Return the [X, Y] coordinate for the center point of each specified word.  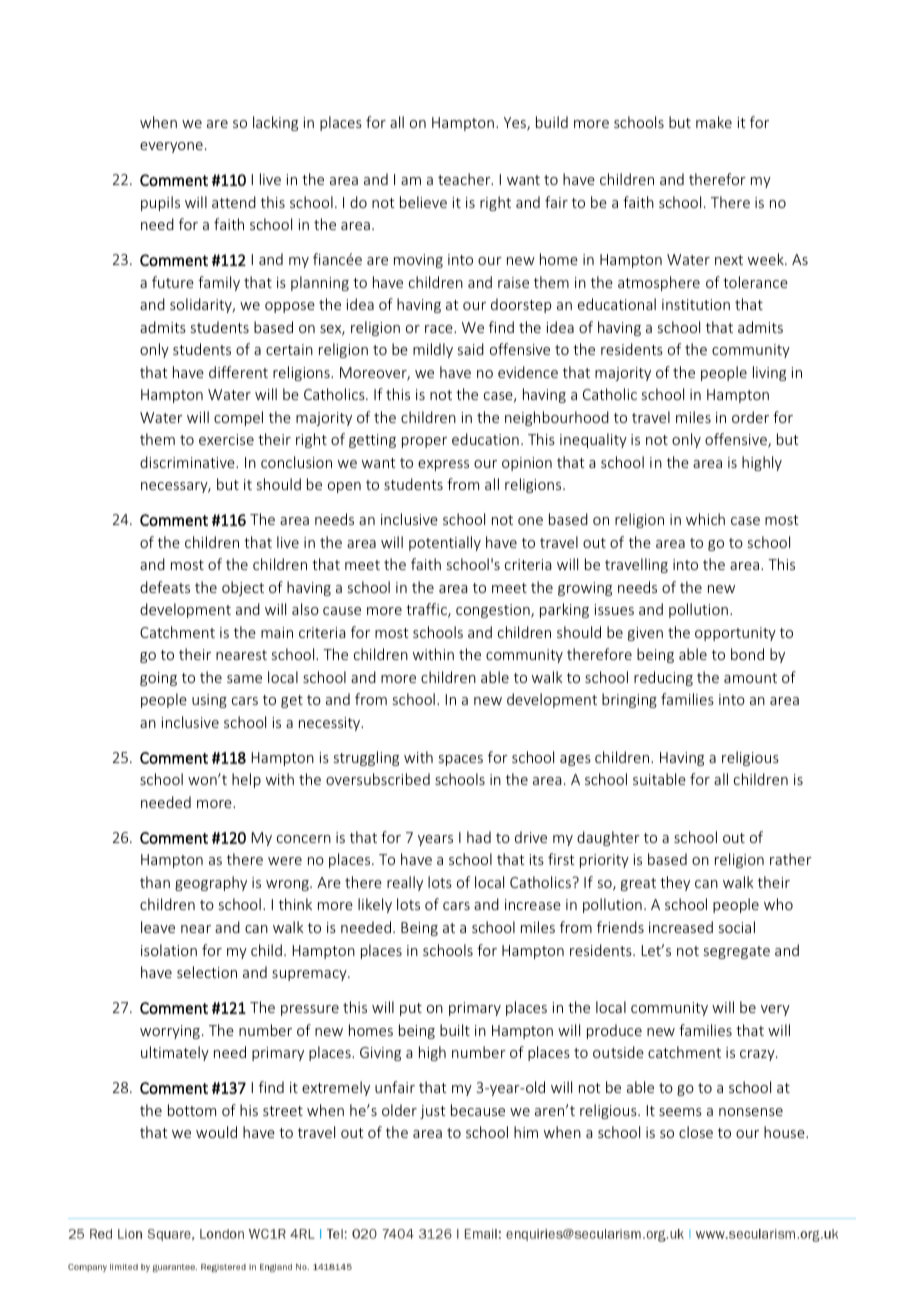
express [443, 465]
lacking [275, 123]
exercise [226, 439]
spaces [461, 760]
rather [791, 859]
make [714, 122]
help [246, 780]
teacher [465, 179]
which [705, 519]
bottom [192, 1110]
